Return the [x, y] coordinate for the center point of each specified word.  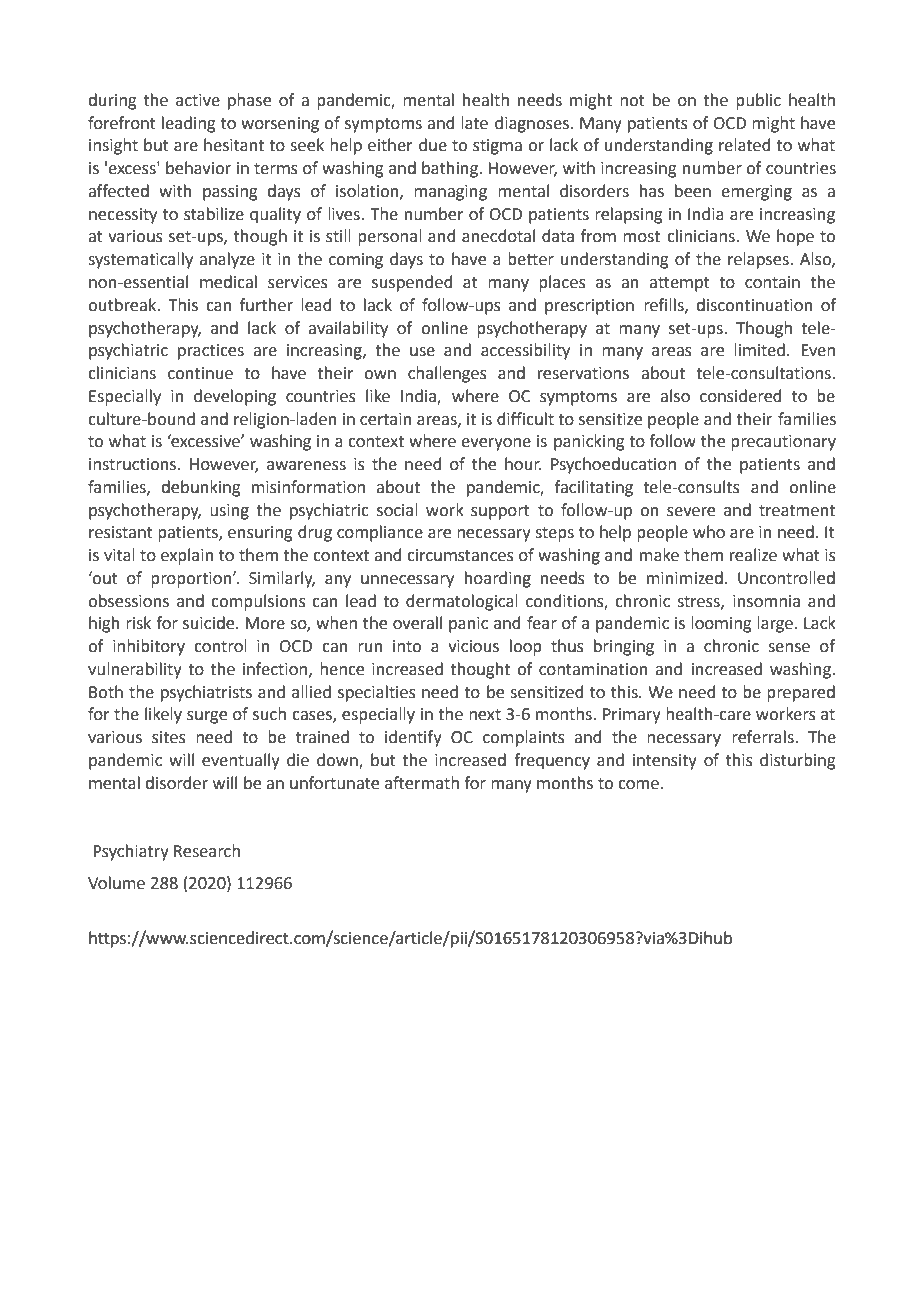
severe [691, 512]
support [500, 512]
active [198, 100]
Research [207, 851]
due [433, 145]
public [758, 101]
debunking [201, 488]
